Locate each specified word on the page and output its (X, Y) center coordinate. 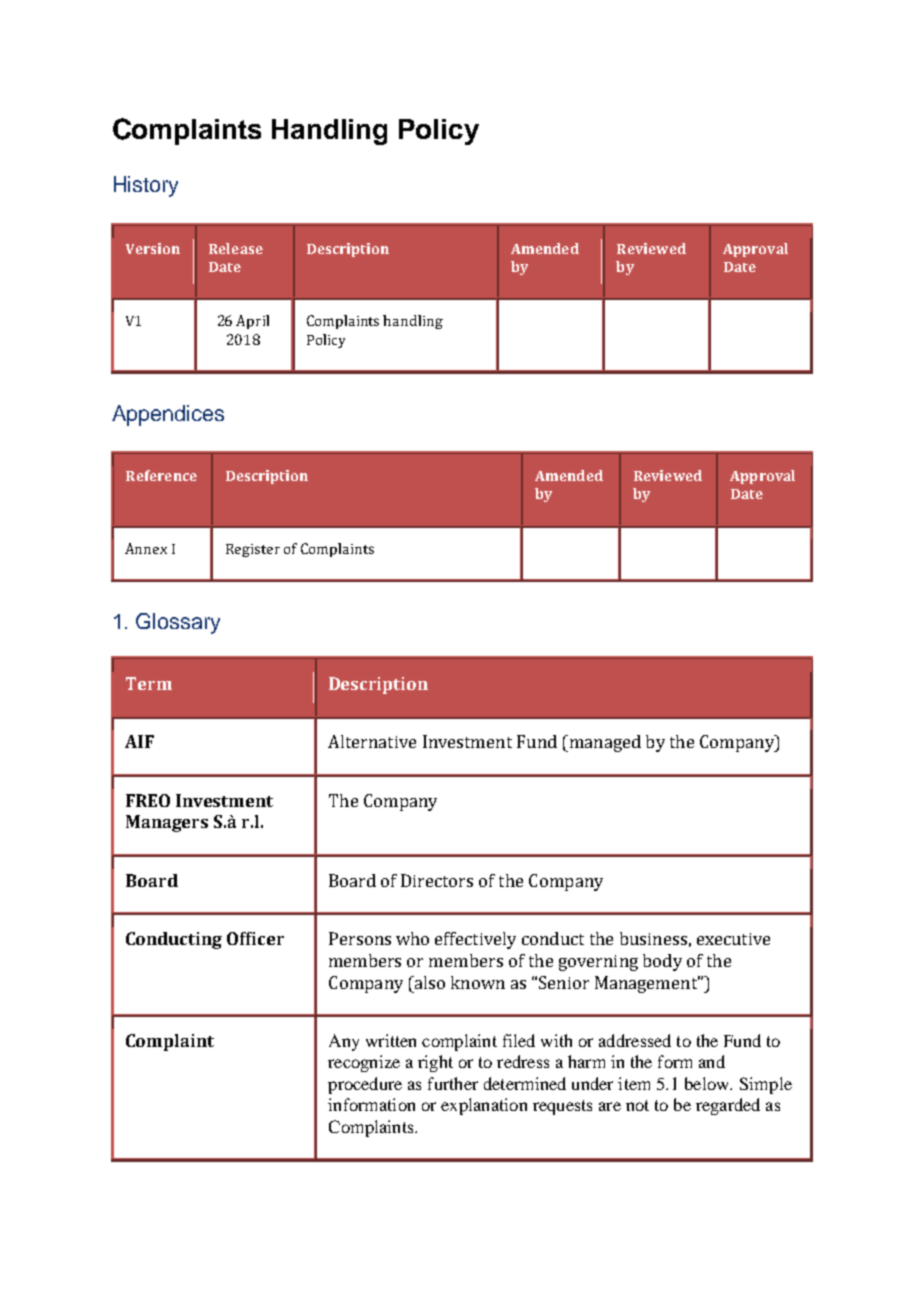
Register (253, 550)
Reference (161, 475)
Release (236, 248)
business (653, 938)
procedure (365, 1085)
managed (604, 743)
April (252, 322)
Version (153, 248)
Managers (167, 823)
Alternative (372, 741)
